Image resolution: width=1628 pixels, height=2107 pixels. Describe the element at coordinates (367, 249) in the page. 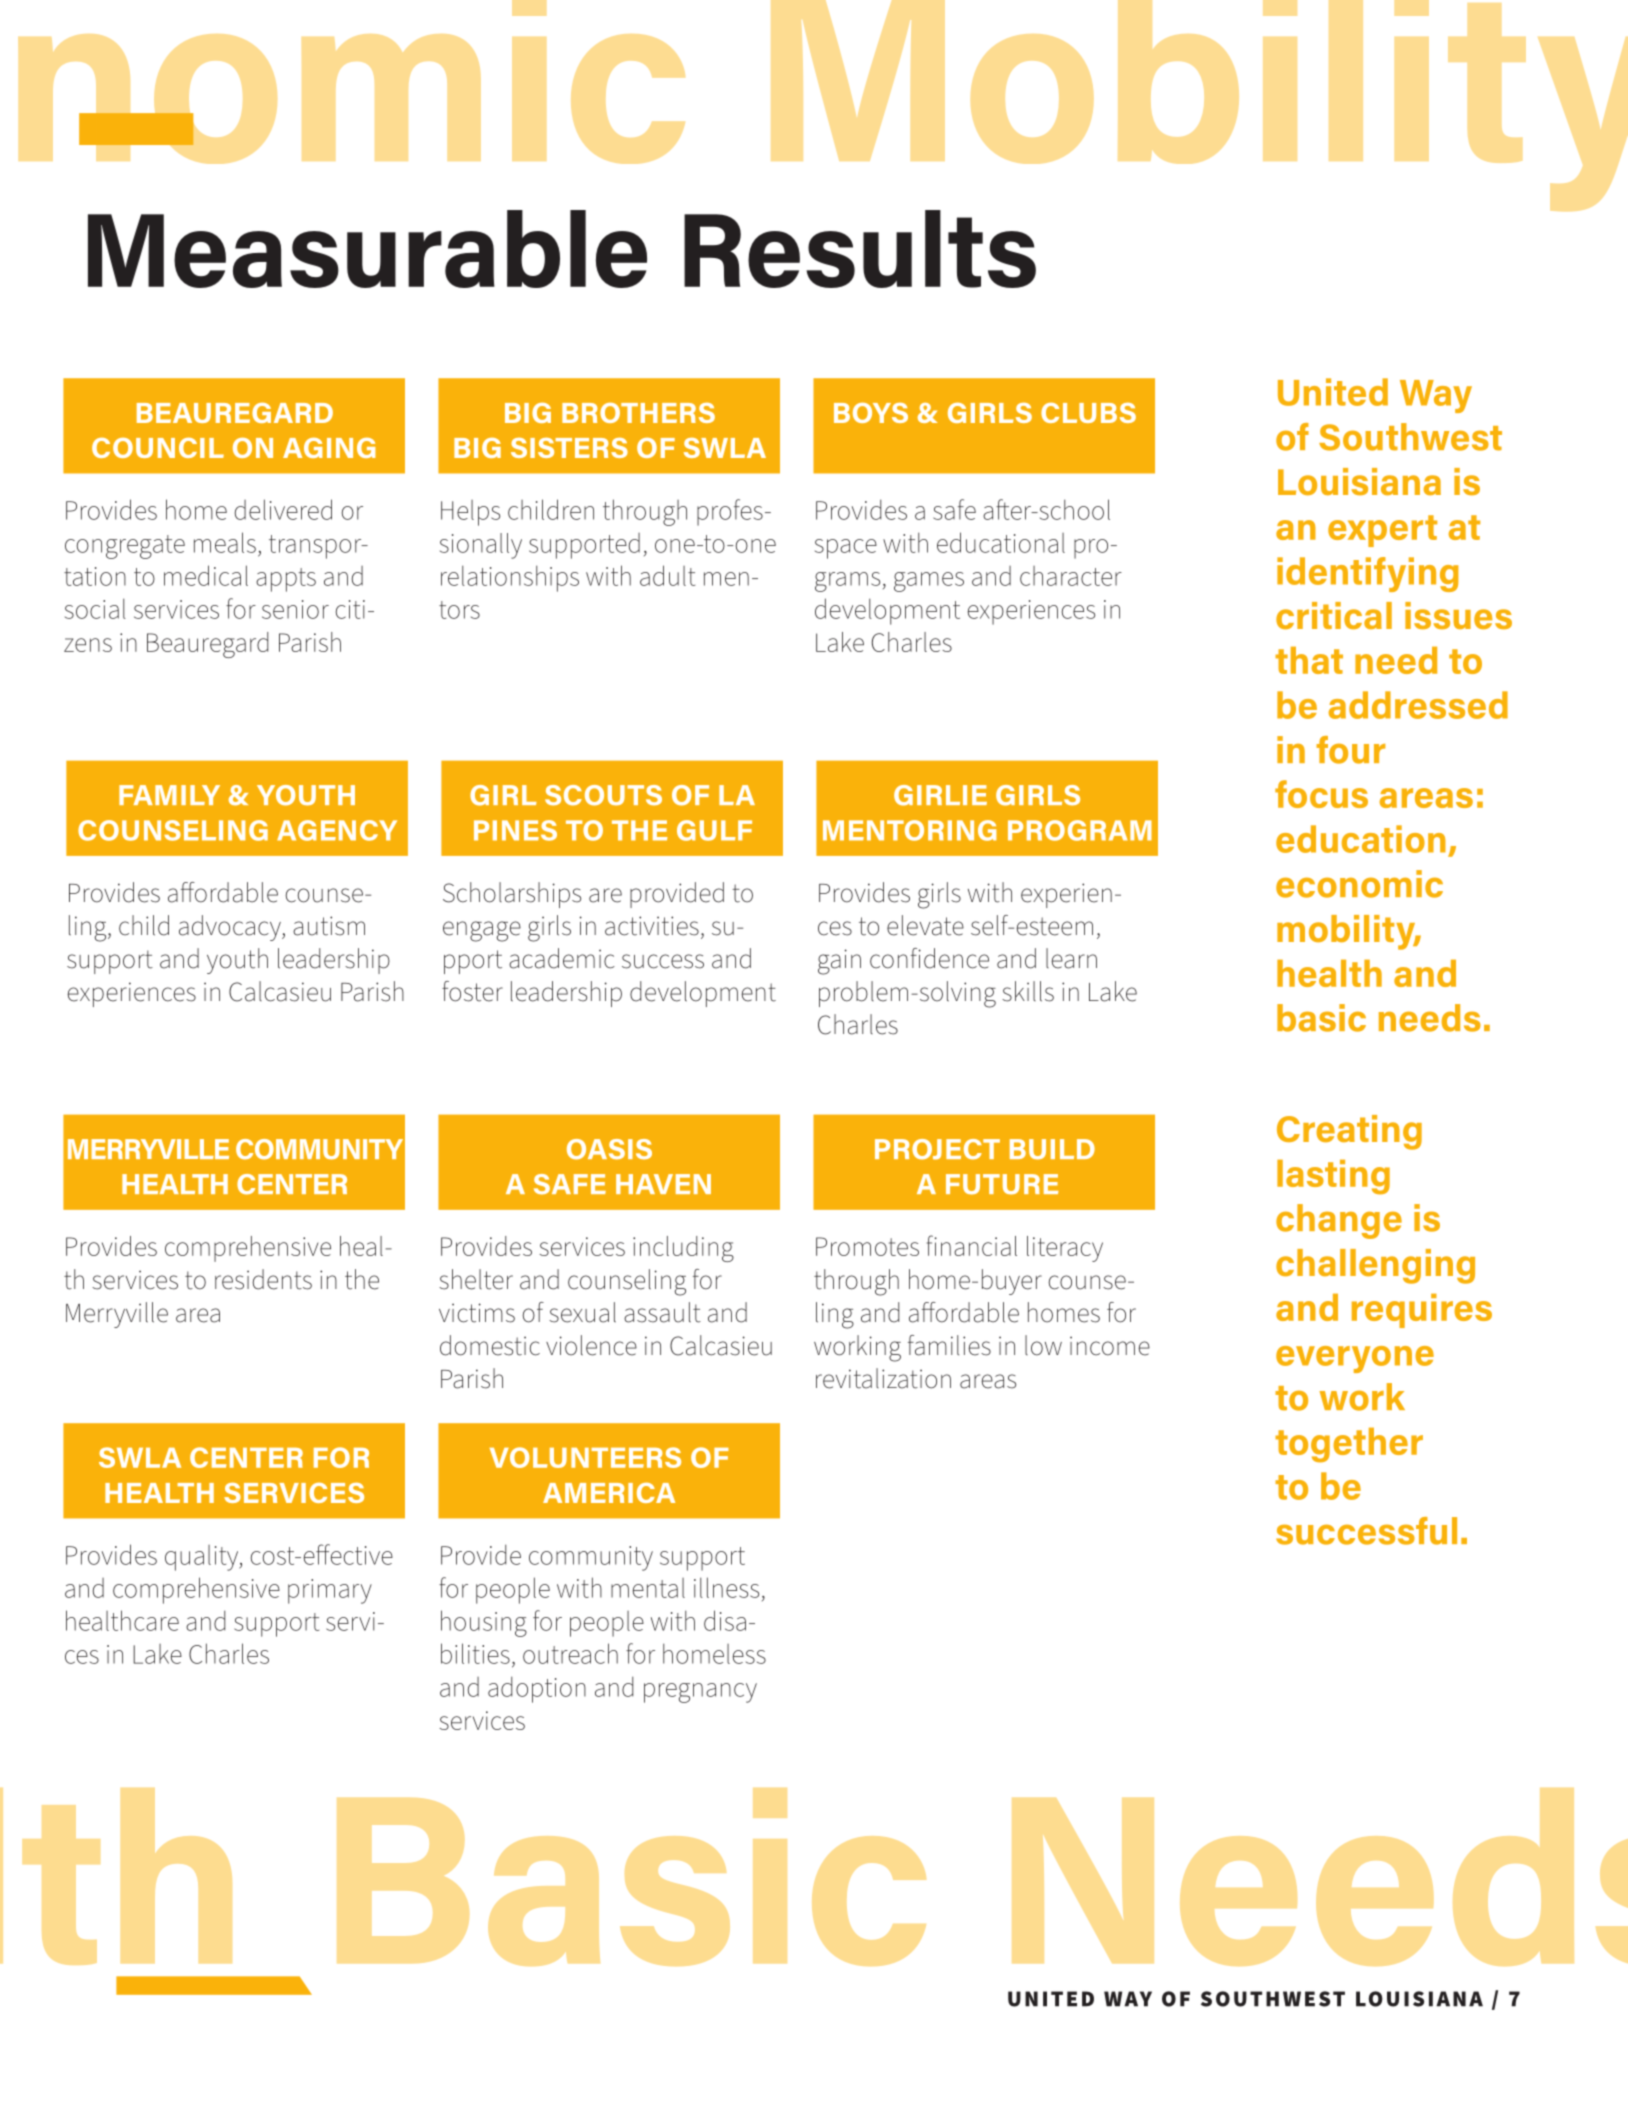

I see `Measurable` at that location.
